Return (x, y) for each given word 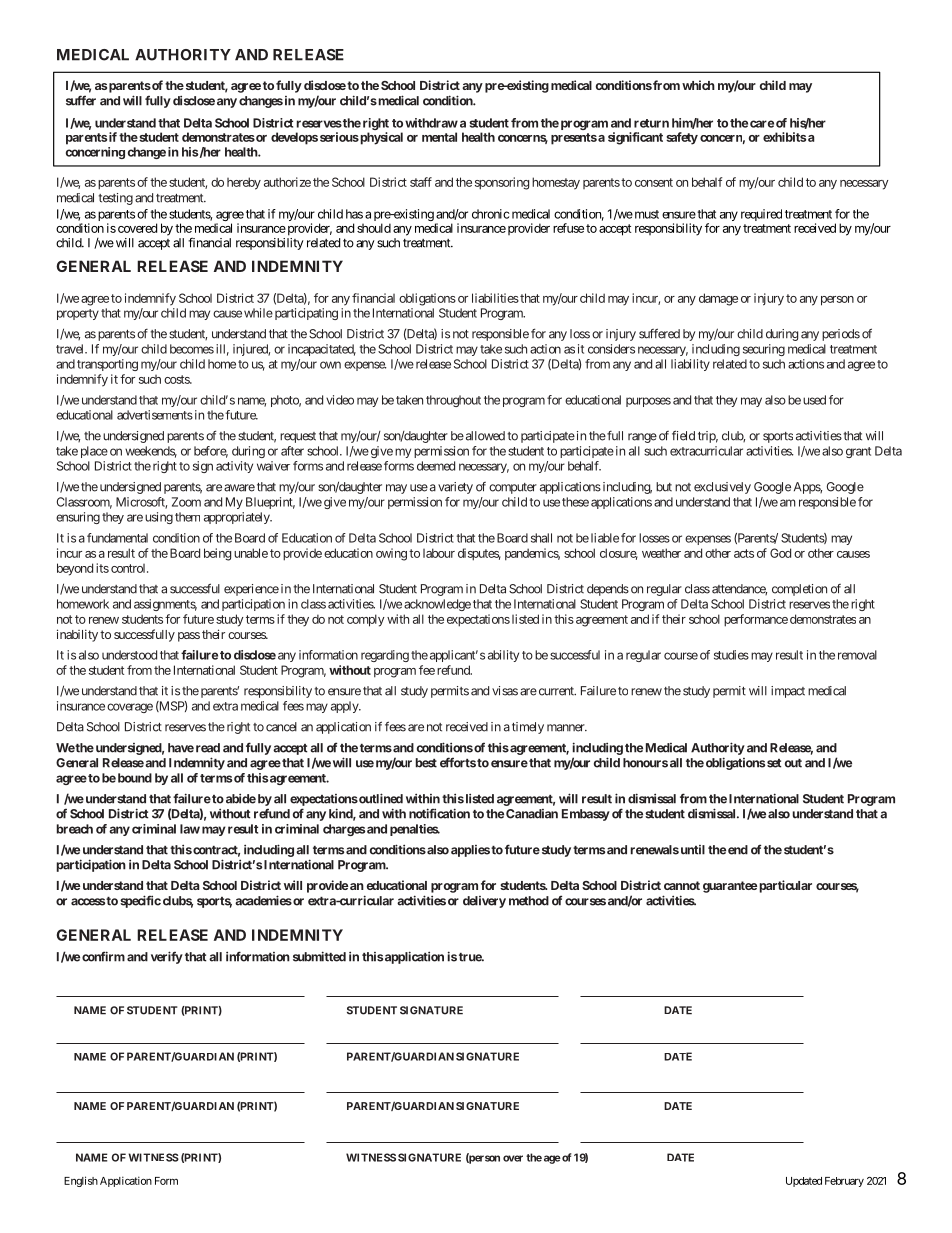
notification (439, 813)
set (774, 763)
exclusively (722, 488)
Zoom (186, 502)
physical (380, 138)
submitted (319, 956)
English (81, 1181)
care (762, 124)
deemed (436, 466)
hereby (244, 183)
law (190, 829)
